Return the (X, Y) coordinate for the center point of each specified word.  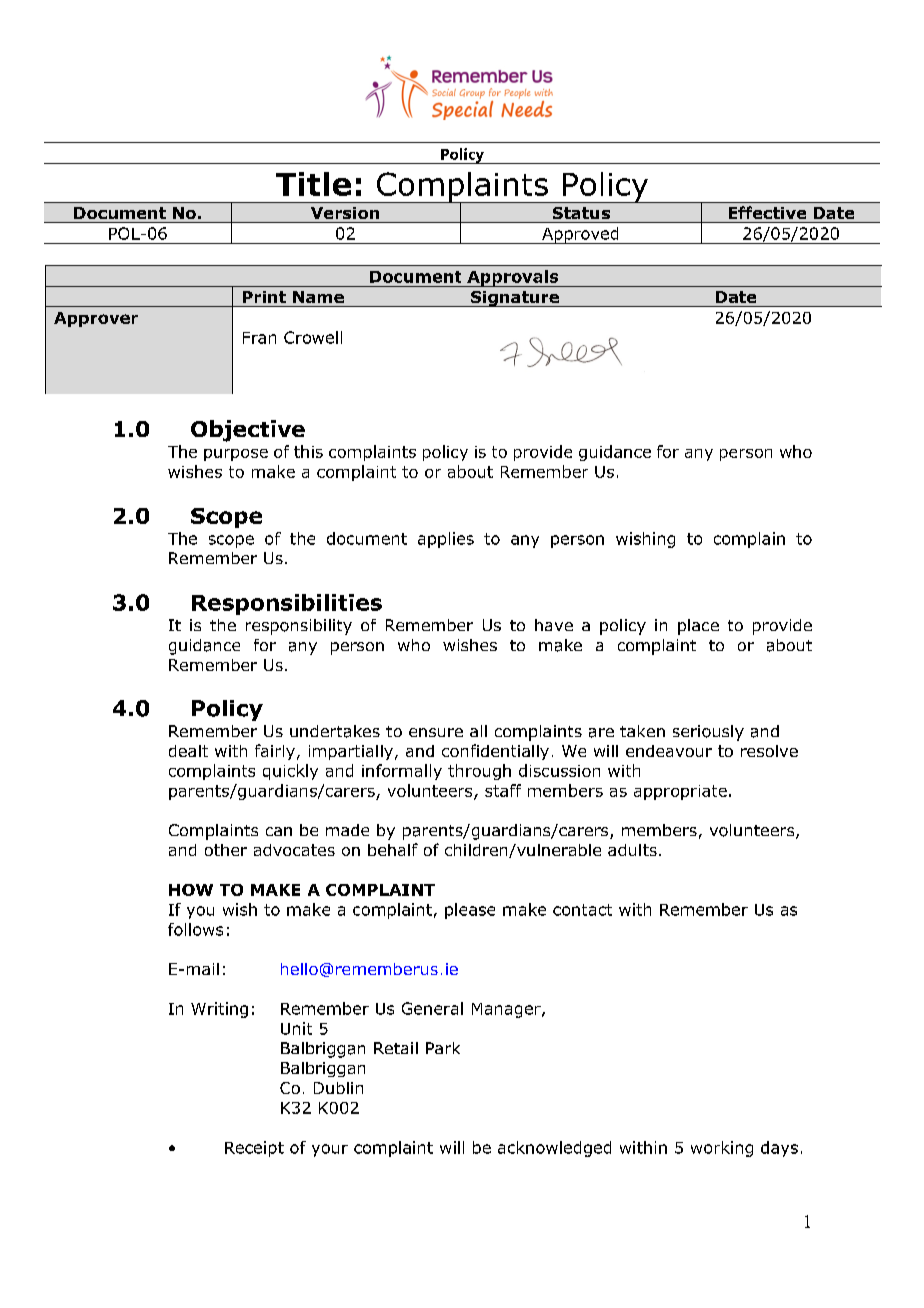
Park (443, 1048)
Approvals (513, 278)
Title (313, 184)
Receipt (254, 1149)
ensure (436, 732)
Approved (580, 235)
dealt (188, 751)
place (698, 627)
